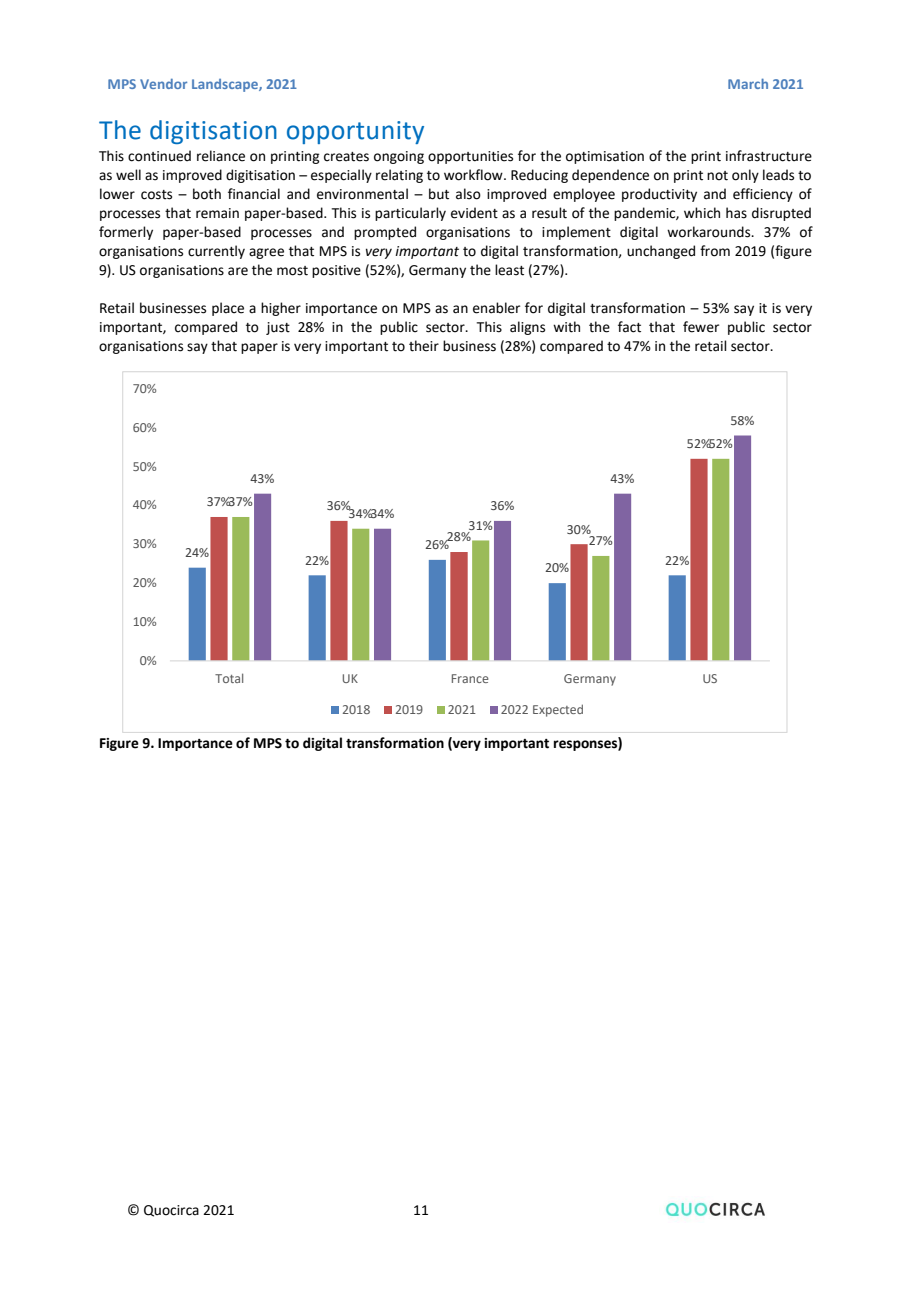  What do you see at coordinates (558, 710) in the page?
I see `Expected` at bounding box center [558, 710].
